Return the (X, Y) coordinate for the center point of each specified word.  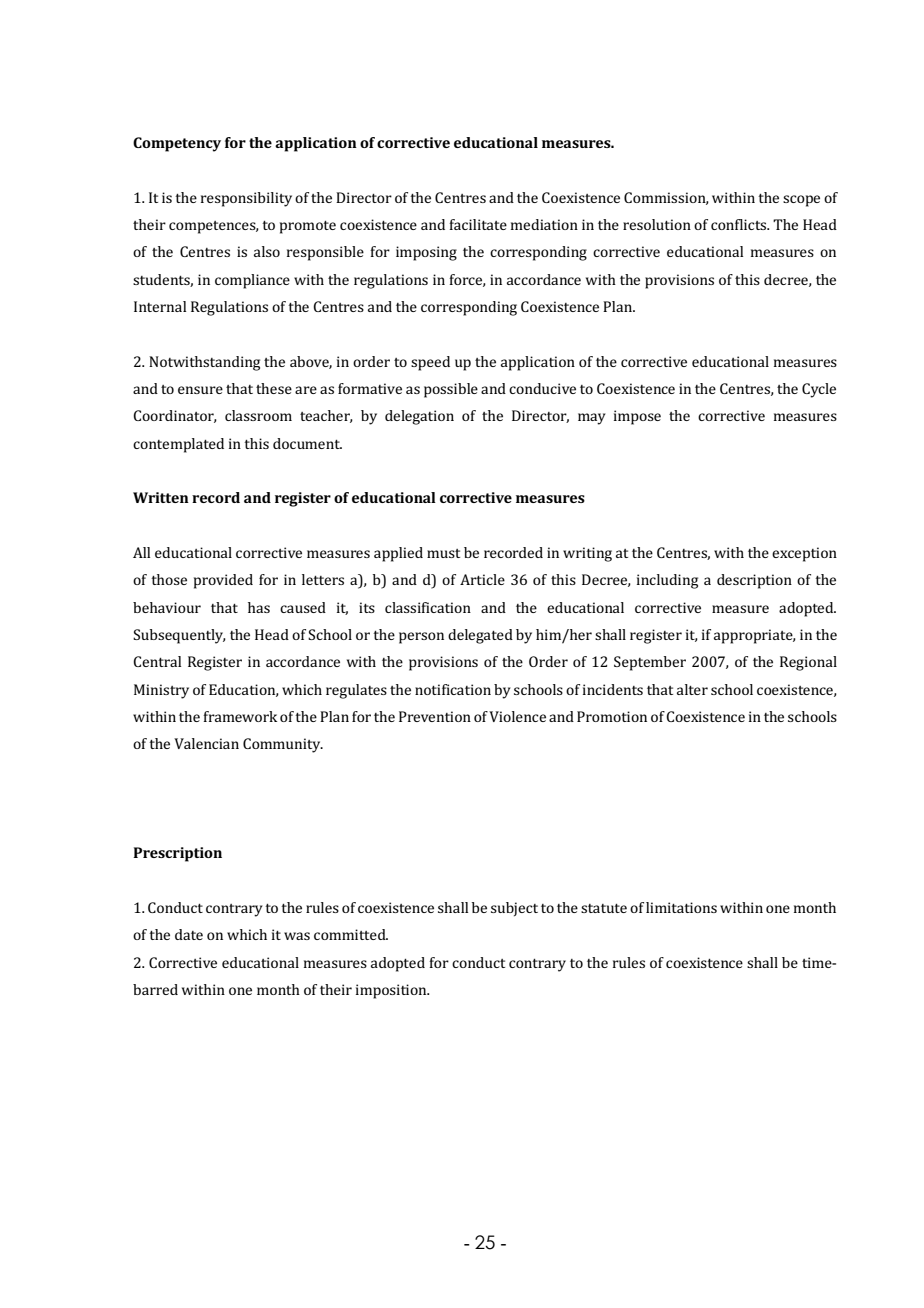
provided (223, 581)
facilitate (478, 224)
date (189, 934)
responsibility (246, 199)
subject (514, 909)
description (754, 581)
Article (482, 579)
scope (801, 201)
